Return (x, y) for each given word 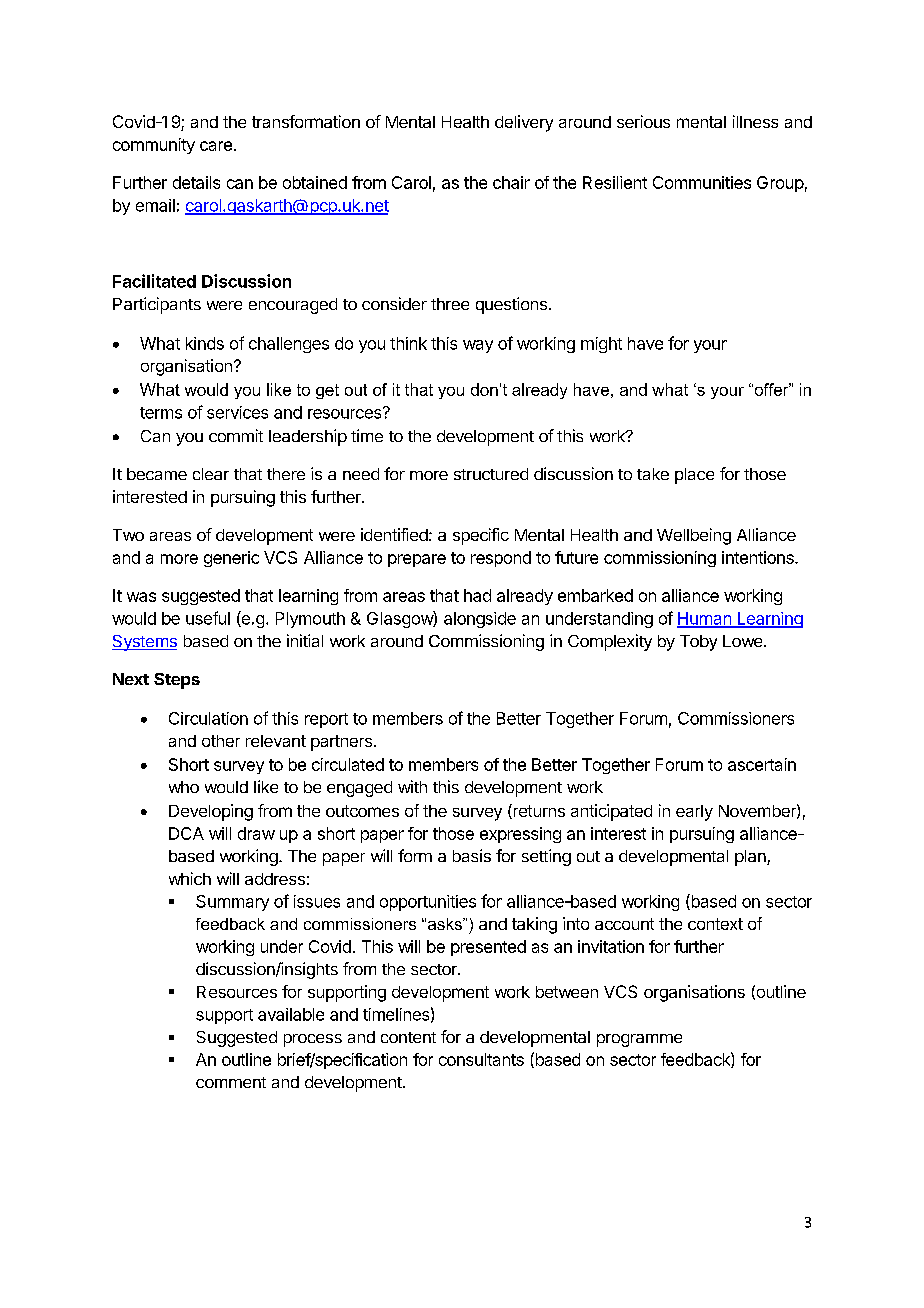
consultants (481, 1059)
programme (639, 1040)
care (216, 146)
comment (231, 1082)
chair (511, 182)
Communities (702, 182)
